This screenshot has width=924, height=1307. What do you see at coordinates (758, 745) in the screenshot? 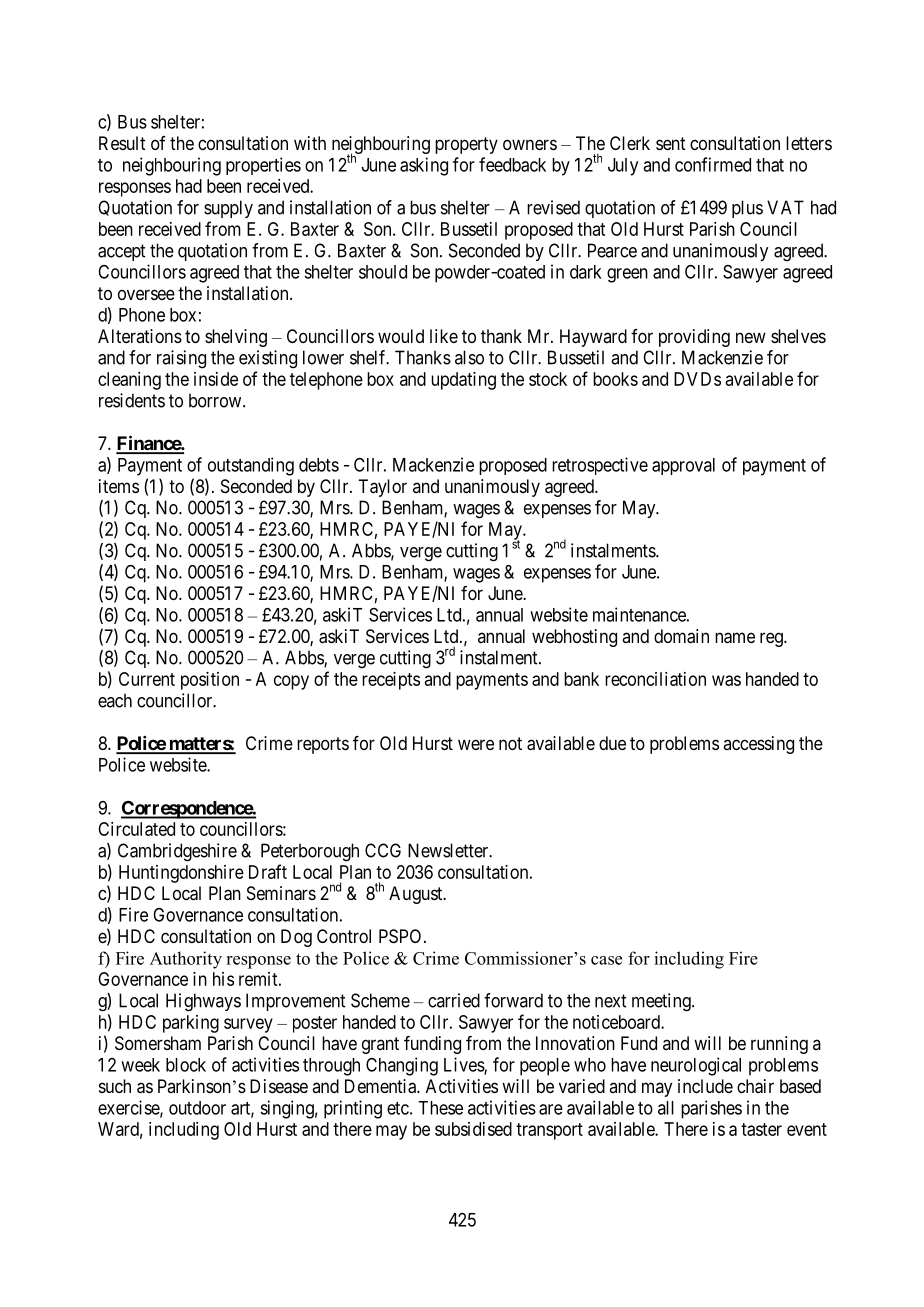
I see `accessing` at bounding box center [758, 745].
